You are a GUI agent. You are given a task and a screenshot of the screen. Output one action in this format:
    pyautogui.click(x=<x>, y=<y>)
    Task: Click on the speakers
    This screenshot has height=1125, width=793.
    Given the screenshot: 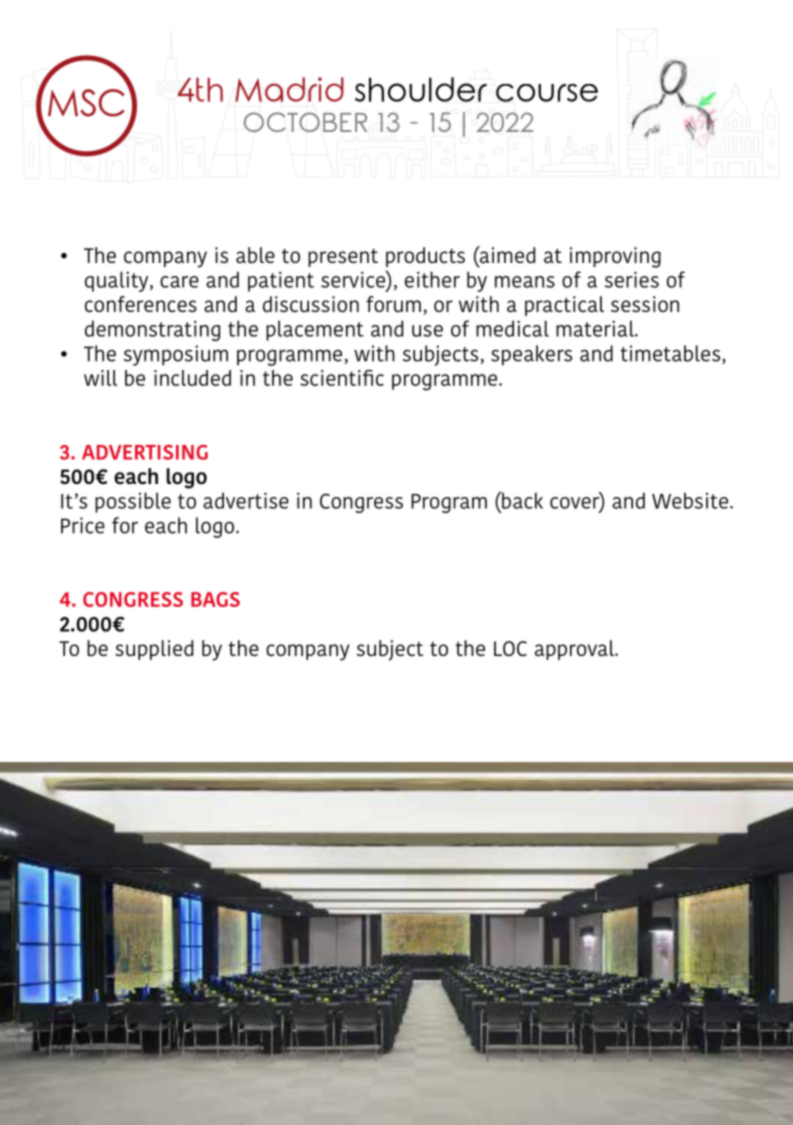 What is the action you would take?
    pyautogui.click(x=531, y=355)
